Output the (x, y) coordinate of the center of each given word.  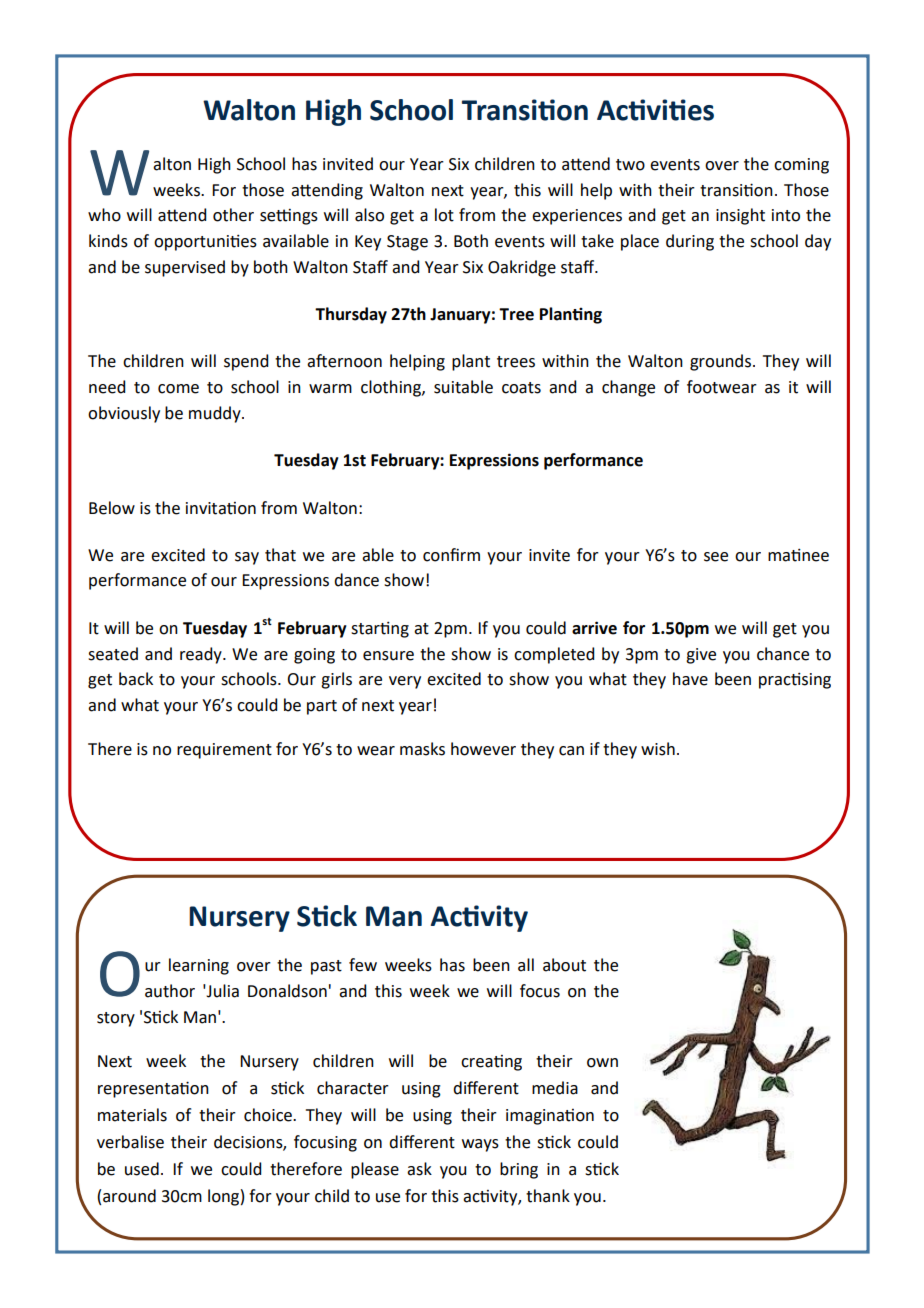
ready (202, 655)
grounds (722, 362)
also (369, 215)
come (178, 389)
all (526, 965)
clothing (392, 388)
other (233, 215)
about (564, 965)
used (142, 1169)
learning (199, 966)
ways (480, 1145)
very (405, 682)
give (701, 656)
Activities (655, 110)
